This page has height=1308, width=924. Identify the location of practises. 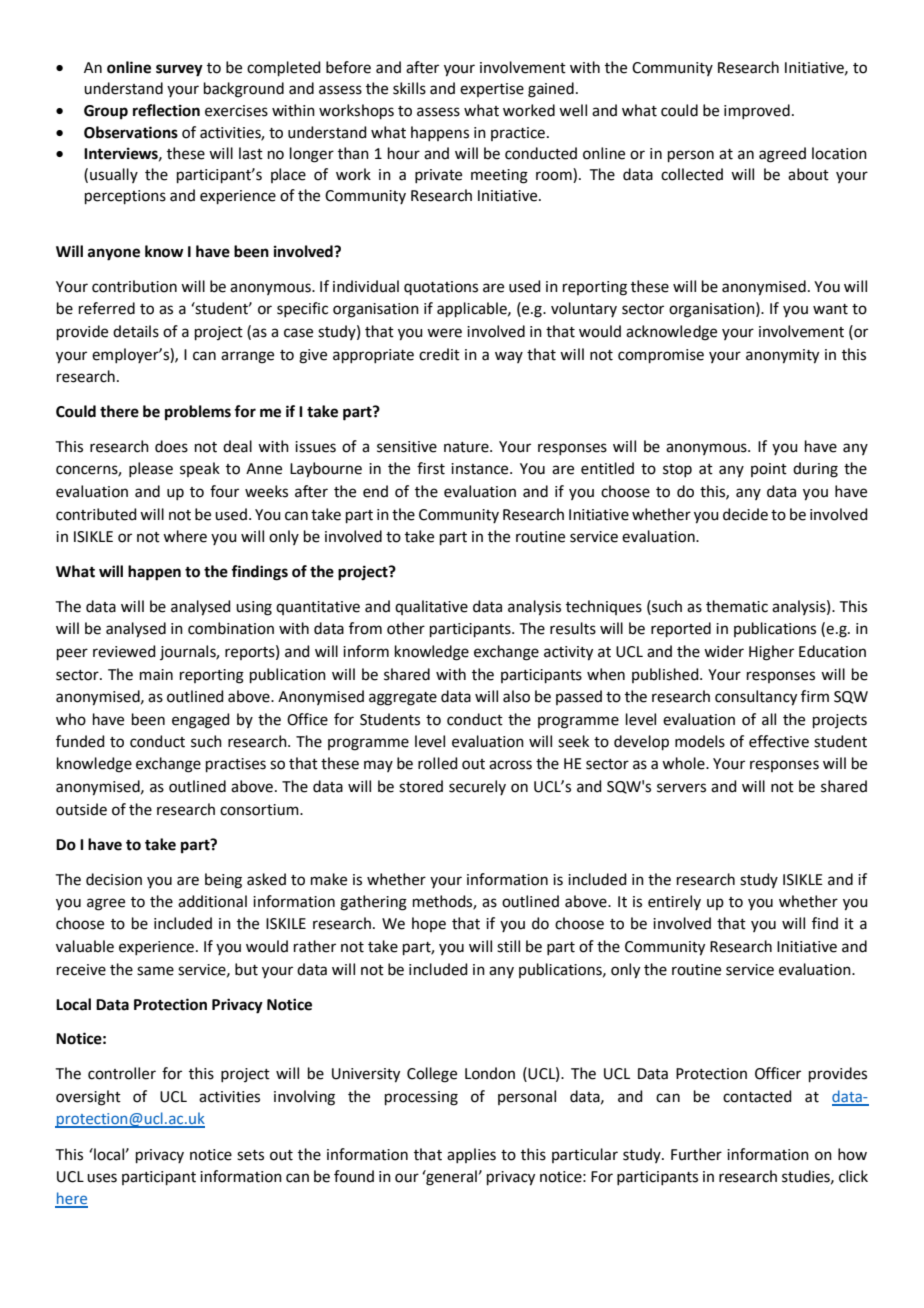
(236, 765).
